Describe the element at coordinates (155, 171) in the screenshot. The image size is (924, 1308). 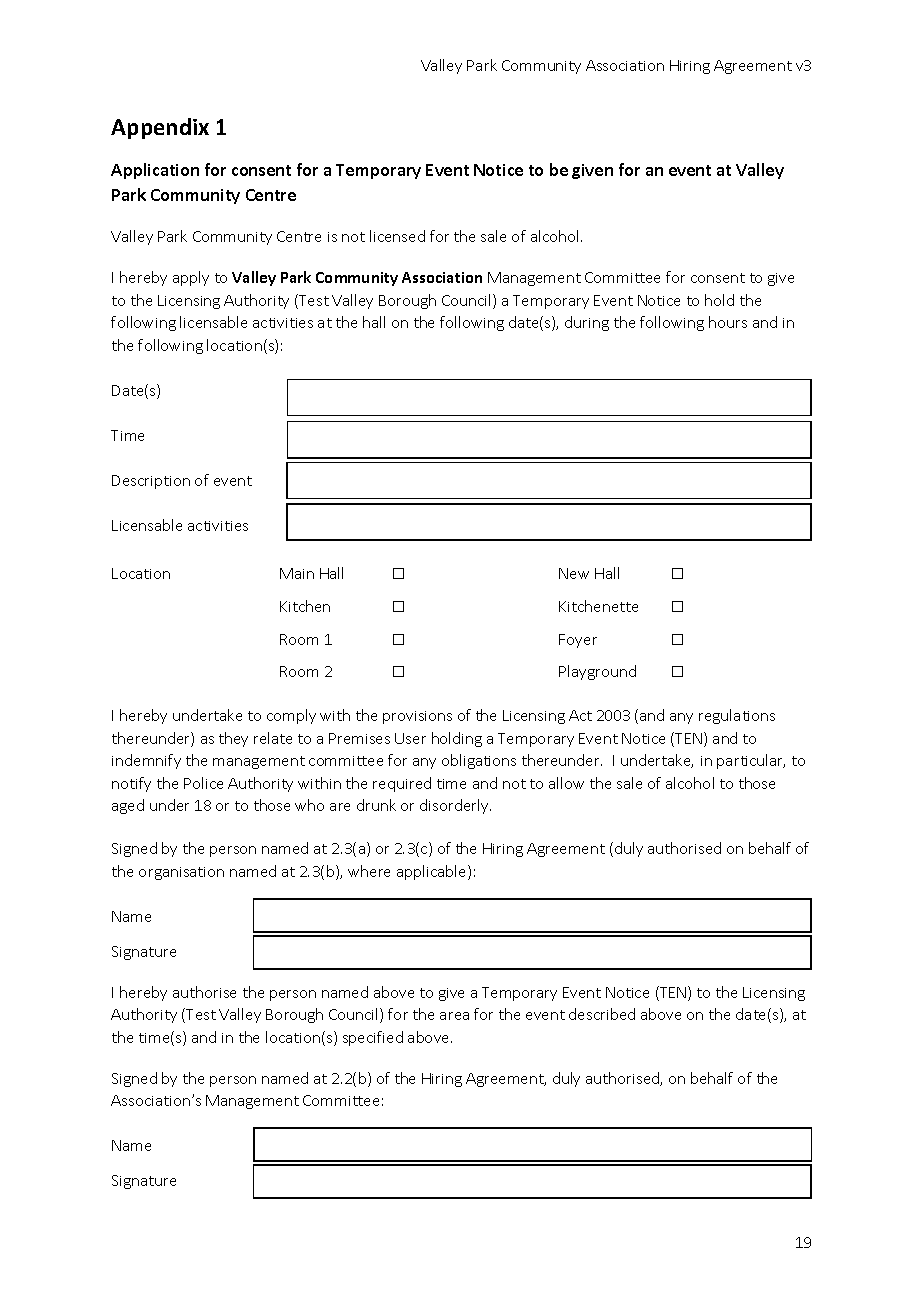
I see `Application` at that location.
